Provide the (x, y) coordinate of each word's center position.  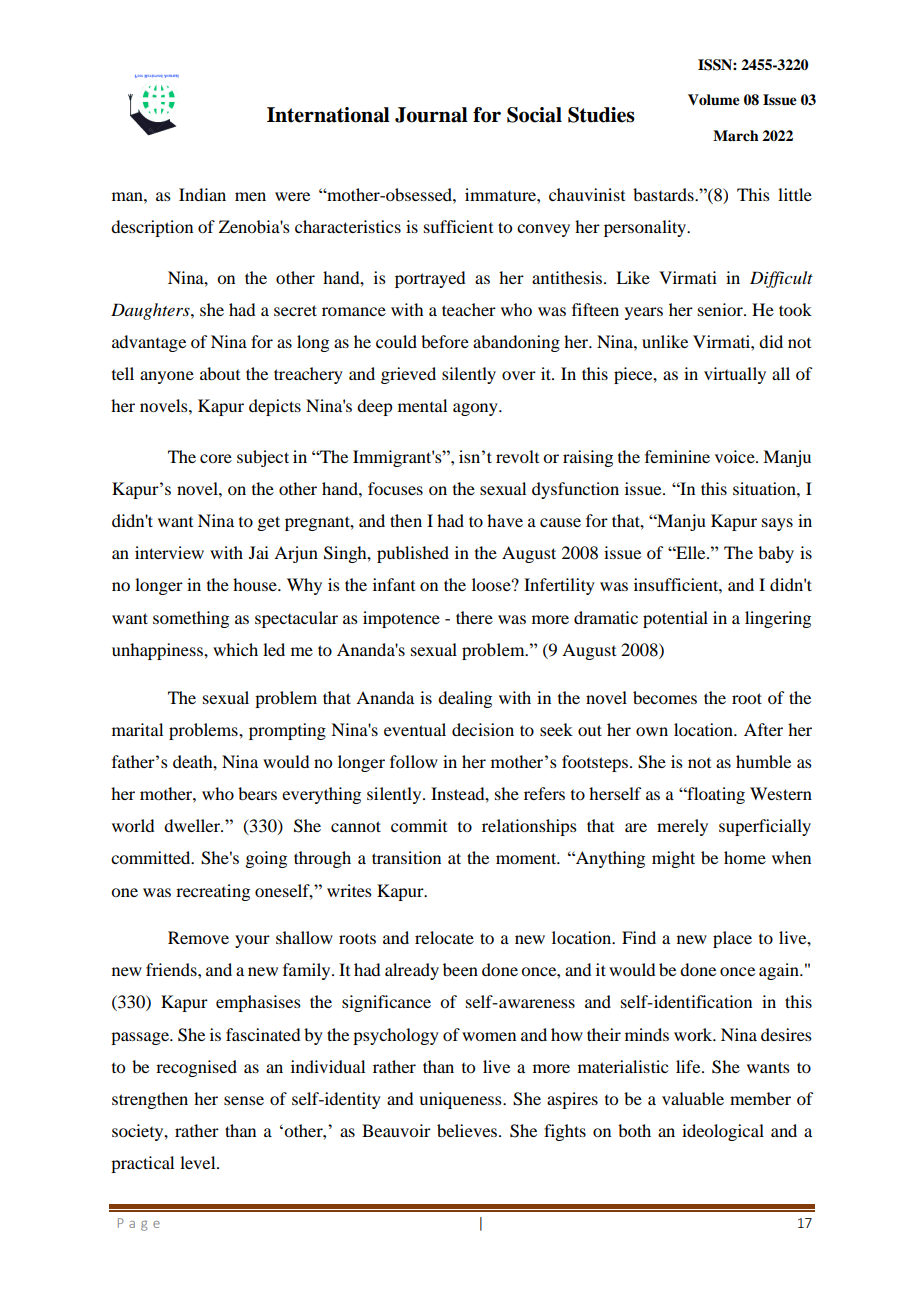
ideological (723, 1132)
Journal (431, 115)
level (199, 1162)
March (736, 135)
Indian (202, 194)
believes (467, 1130)
